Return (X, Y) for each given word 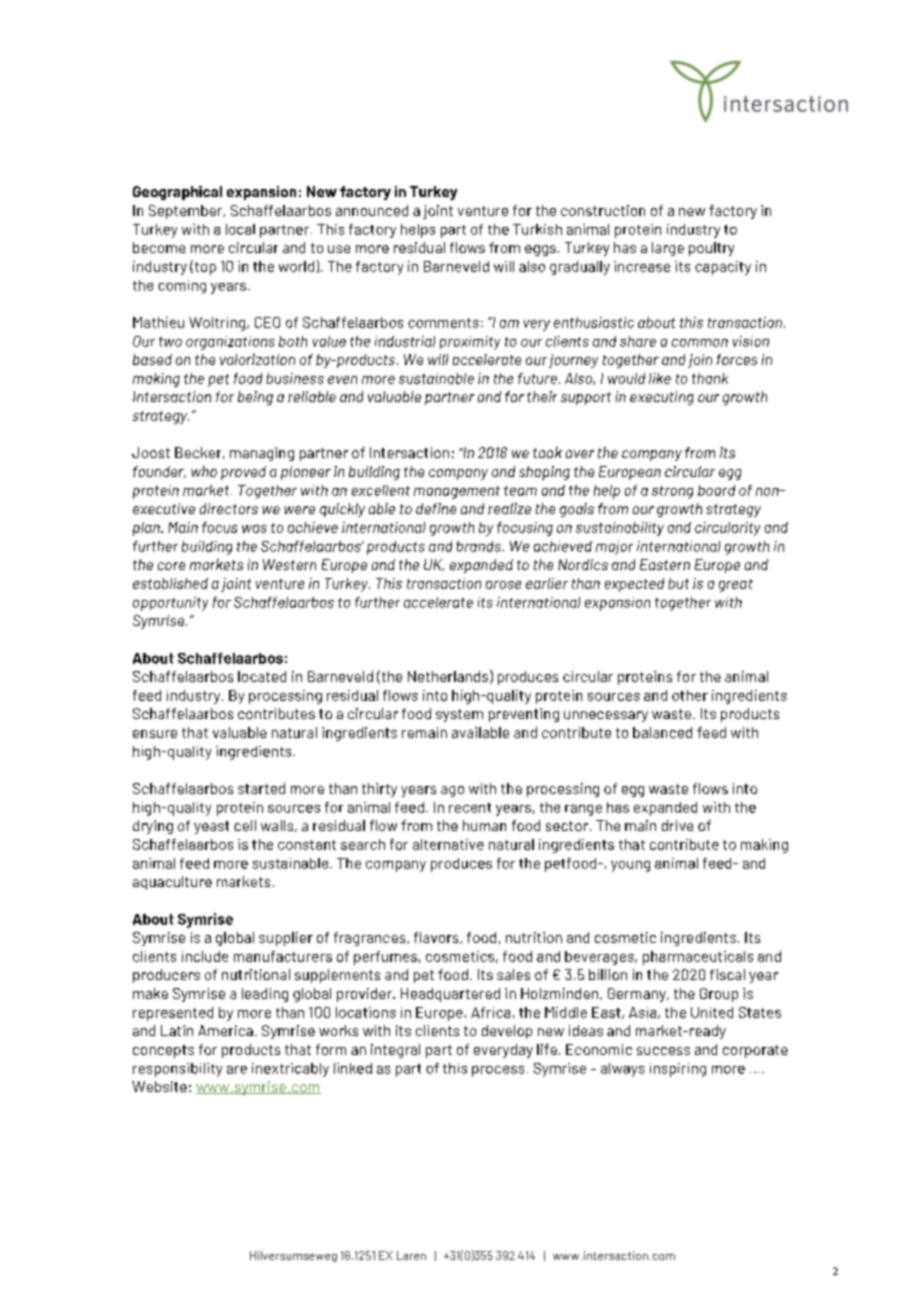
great (736, 585)
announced (372, 210)
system (459, 715)
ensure (155, 734)
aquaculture (172, 883)
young (630, 866)
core (171, 566)
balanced (662, 732)
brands (480, 546)
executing (662, 398)
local (240, 229)
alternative (448, 844)
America (225, 1030)
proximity (470, 343)
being (255, 398)
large (668, 249)
